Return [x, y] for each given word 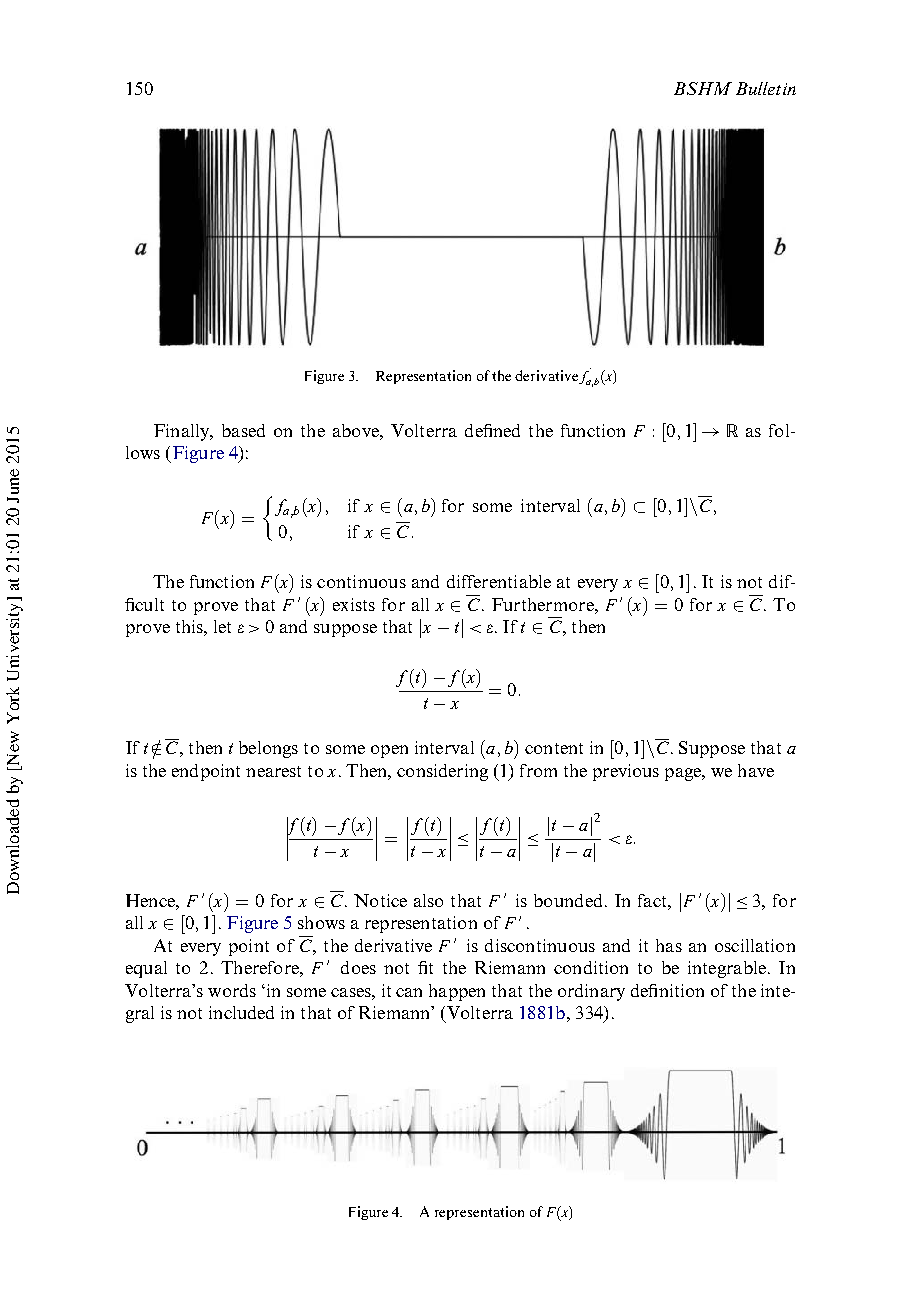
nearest [273, 771]
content [554, 748]
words [232, 990]
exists [354, 604]
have [756, 770]
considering [442, 772]
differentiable [499, 581]
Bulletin [766, 88]
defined [492, 430]
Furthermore [544, 604]
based [243, 430]
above [357, 430]
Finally [183, 432]
